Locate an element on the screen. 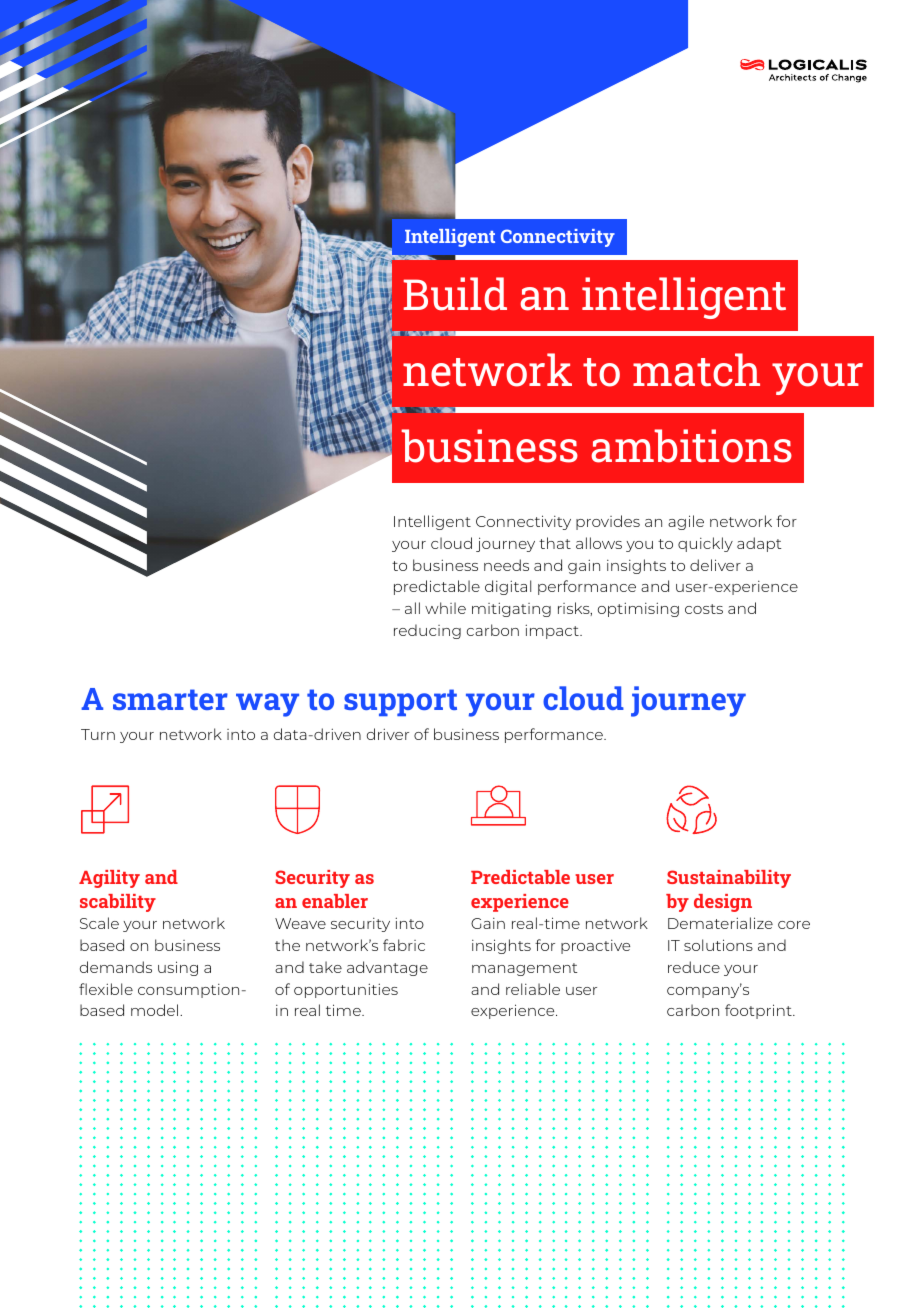  costs is located at coordinates (704, 609).
